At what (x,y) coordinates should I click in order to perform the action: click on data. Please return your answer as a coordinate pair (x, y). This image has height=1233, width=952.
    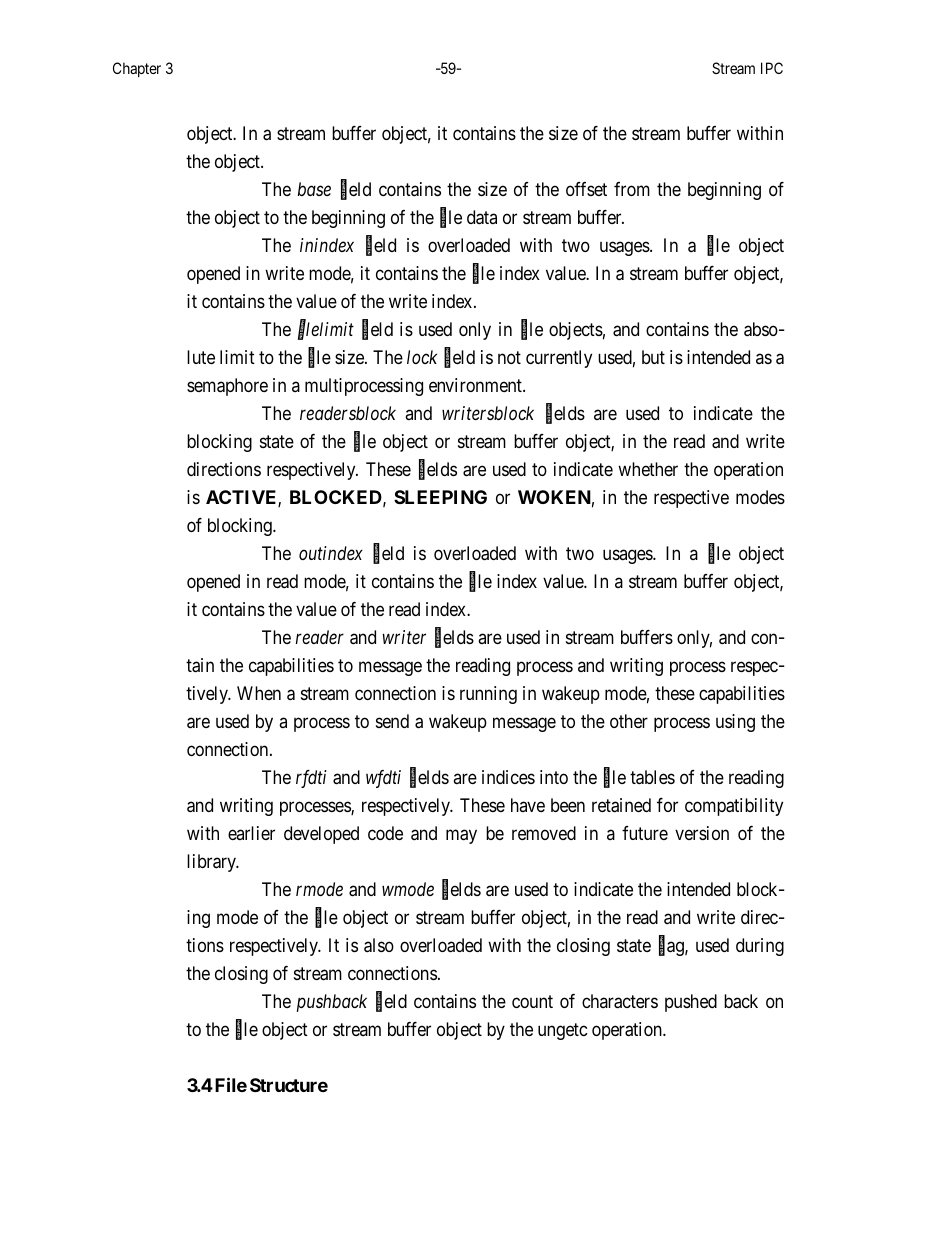
    Looking at the image, I should click on (482, 217).
